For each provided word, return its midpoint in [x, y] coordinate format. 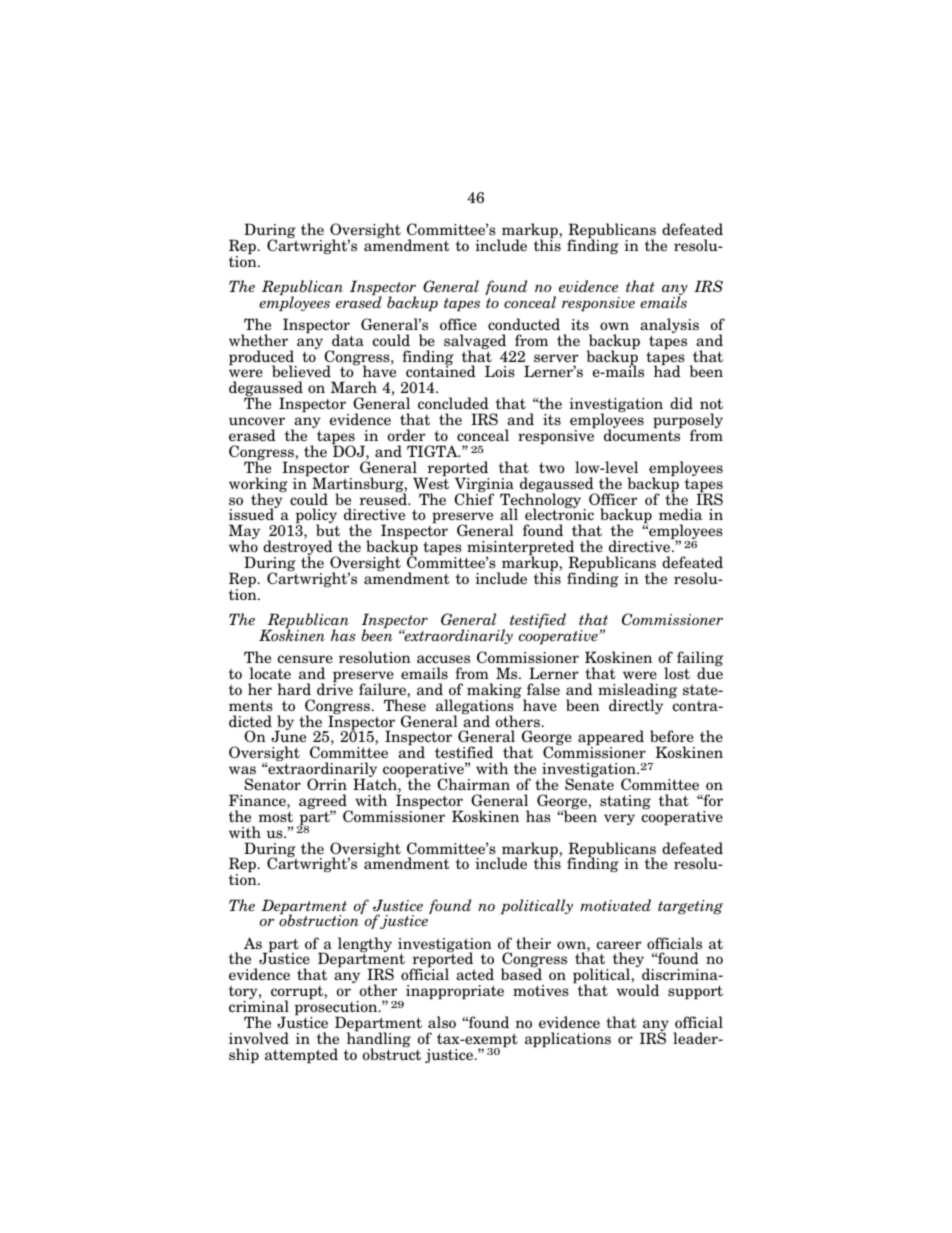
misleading [637, 692]
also [442, 1022]
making [495, 692]
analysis [669, 327]
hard [294, 689]
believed [301, 371]
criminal [259, 1006]
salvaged [475, 343]
